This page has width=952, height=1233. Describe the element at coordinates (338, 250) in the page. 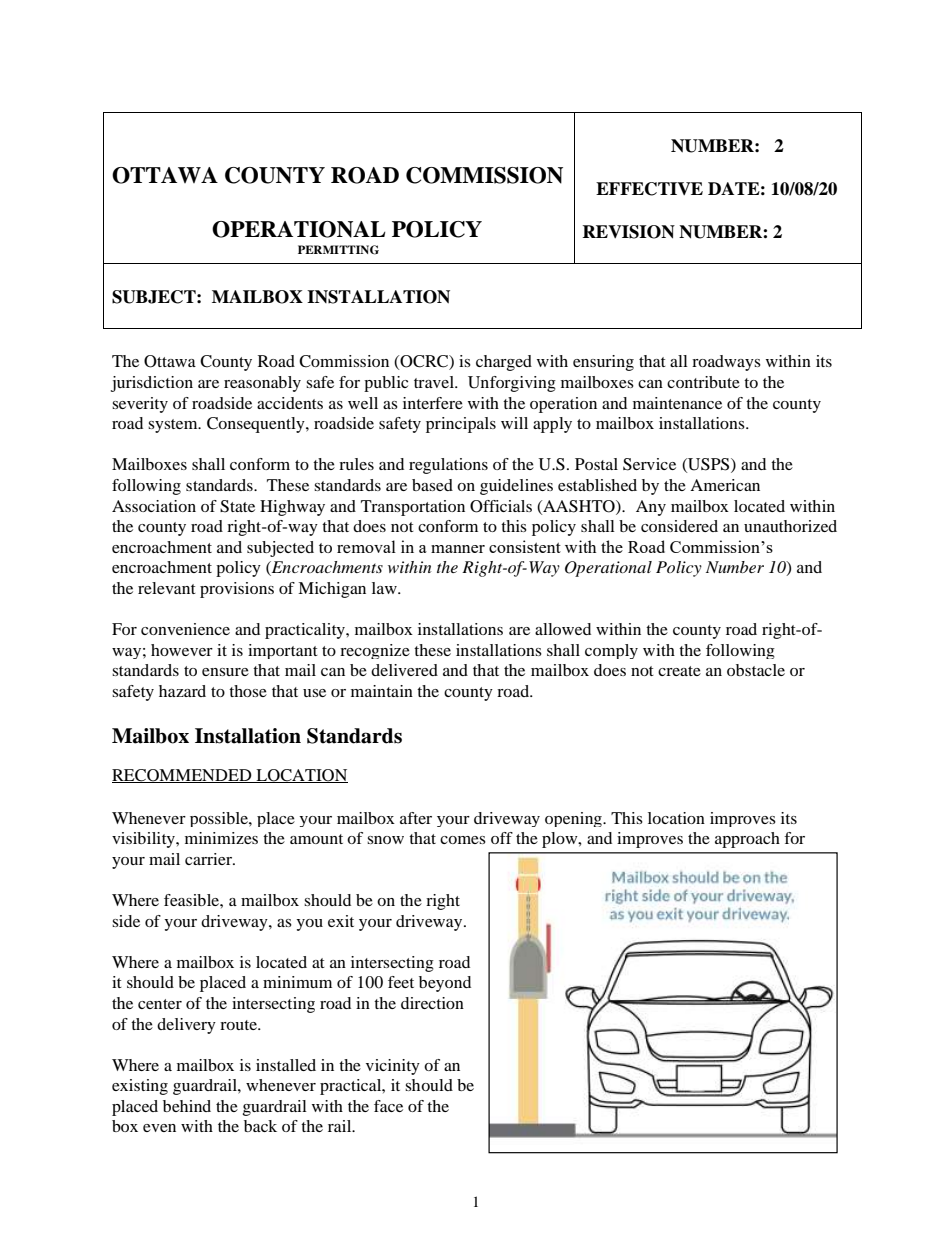

I see `PERMITTING` at that location.
